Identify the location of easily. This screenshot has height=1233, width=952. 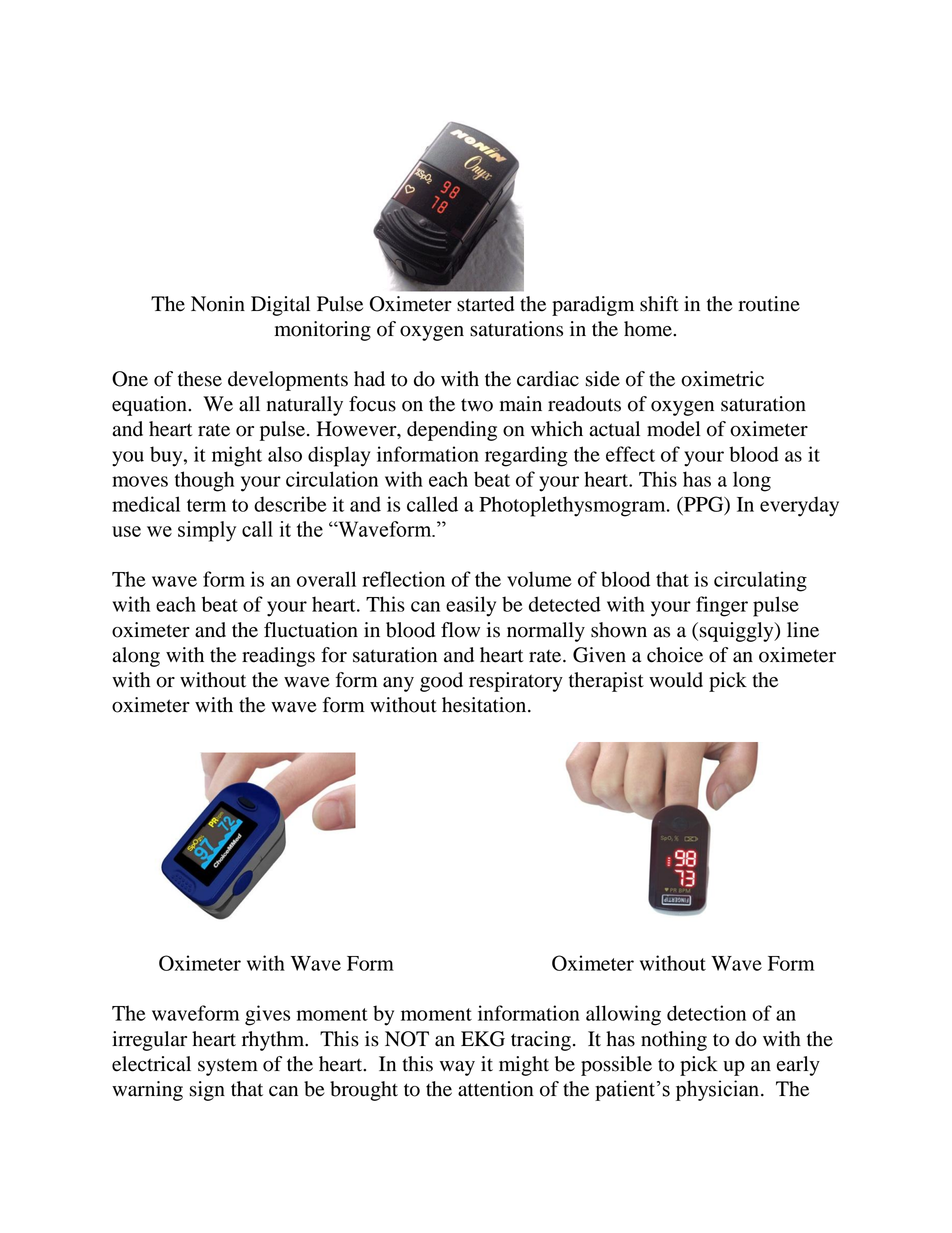
(471, 606).
